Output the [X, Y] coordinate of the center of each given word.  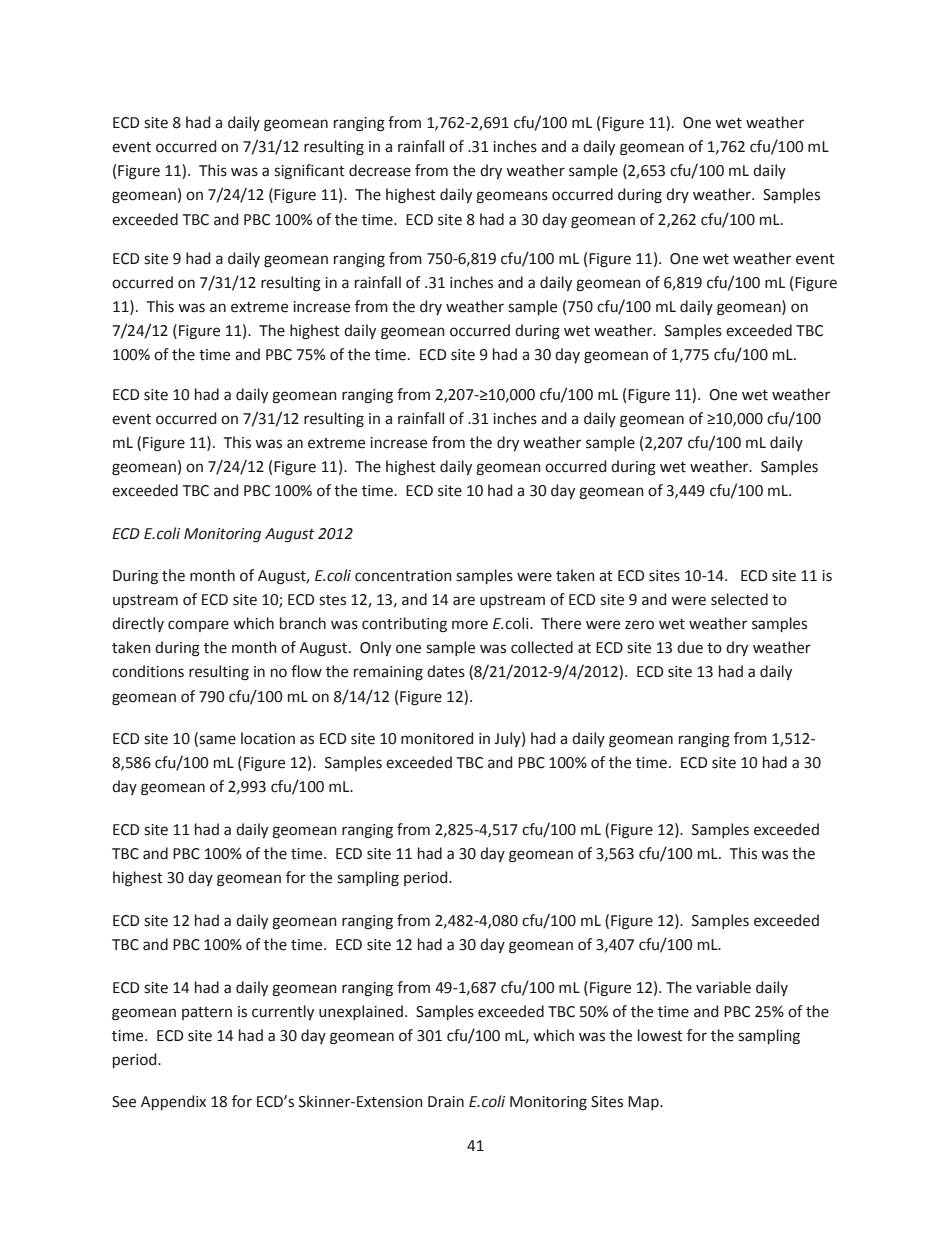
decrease [380, 170]
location [268, 738]
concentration [403, 576]
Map [644, 1103]
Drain [446, 1102]
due [690, 647]
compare [198, 626]
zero [639, 625]
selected [739, 599]
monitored [437, 738]
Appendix [173, 1102]
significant [309, 172]
